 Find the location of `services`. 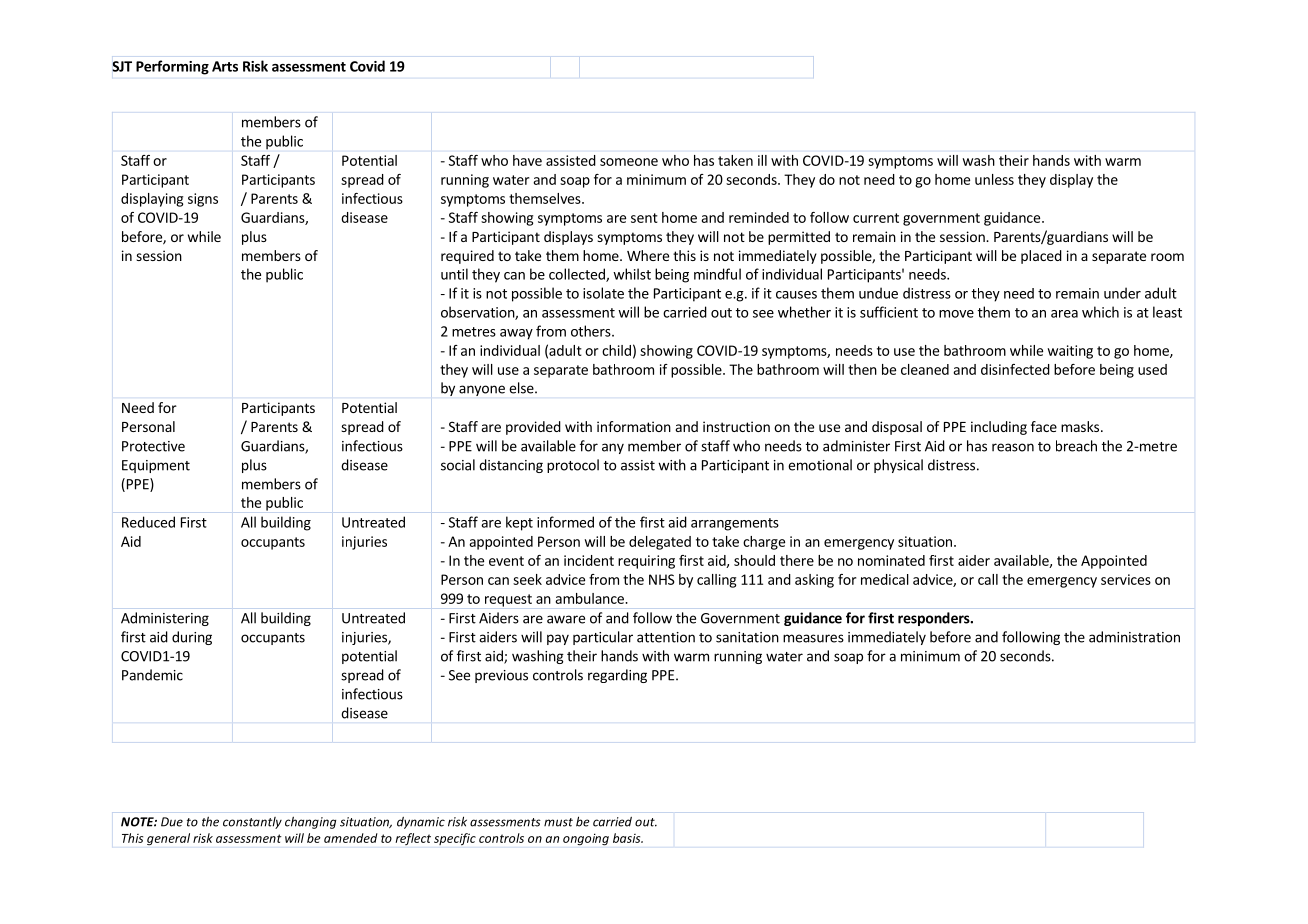

services is located at coordinates (1126, 579).
